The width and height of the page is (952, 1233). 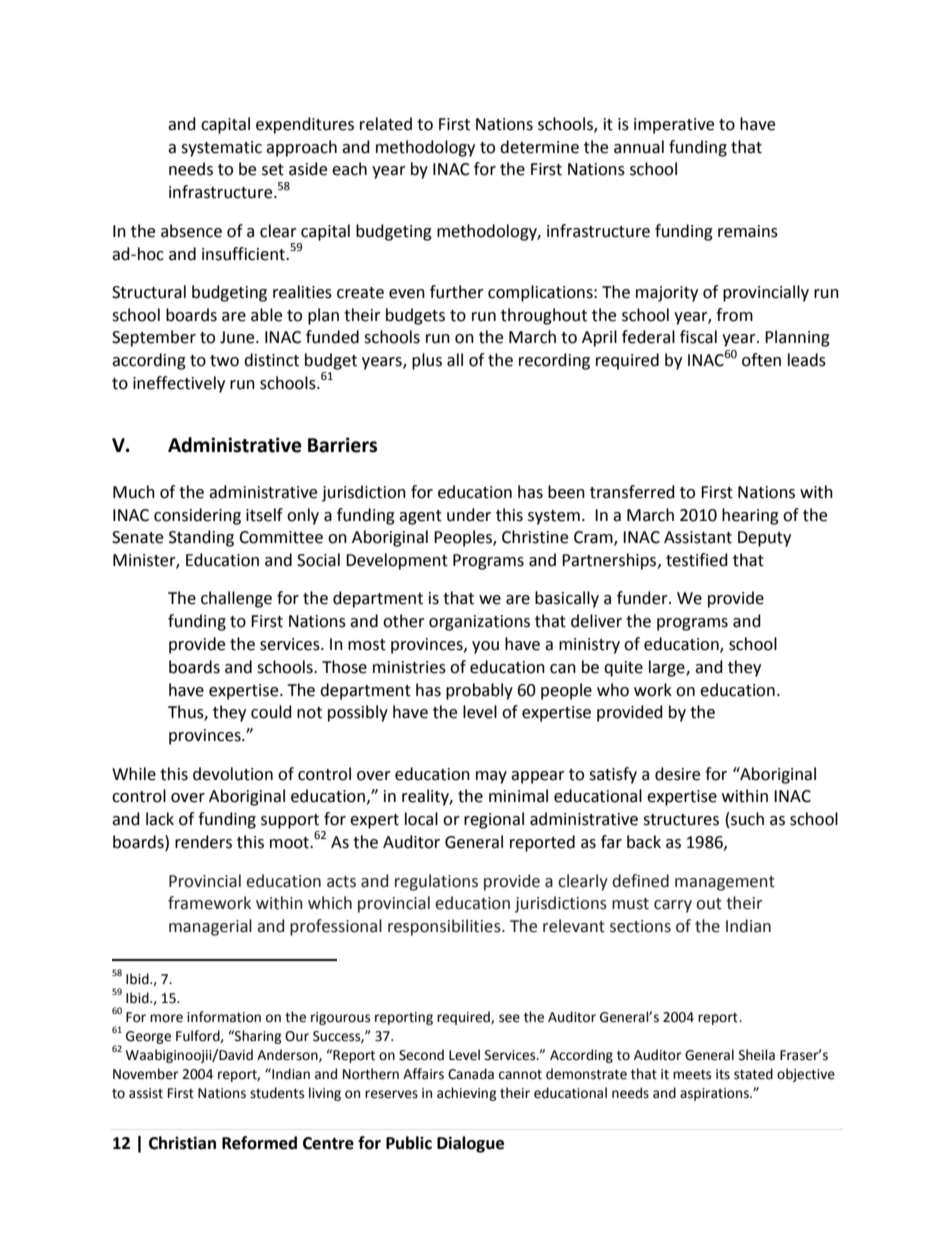 What do you see at coordinates (539, 147) in the page?
I see `determine` at bounding box center [539, 147].
